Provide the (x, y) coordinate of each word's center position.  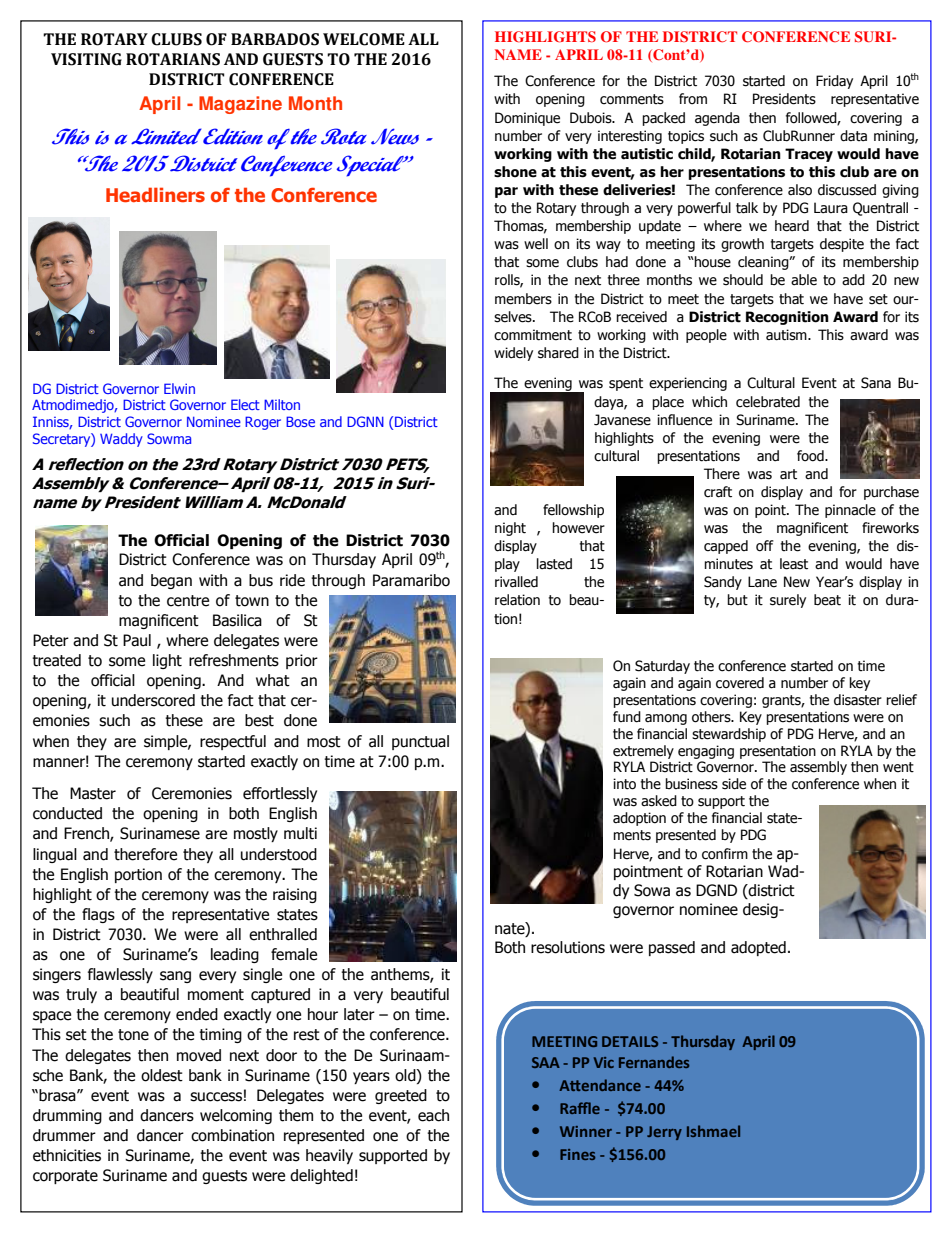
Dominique (527, 119)
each (433, 1115)
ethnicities (67, 1155)
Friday (834, 82)
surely (788, 601)
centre (188, 601)
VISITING (86, 59)
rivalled (516, 582)
